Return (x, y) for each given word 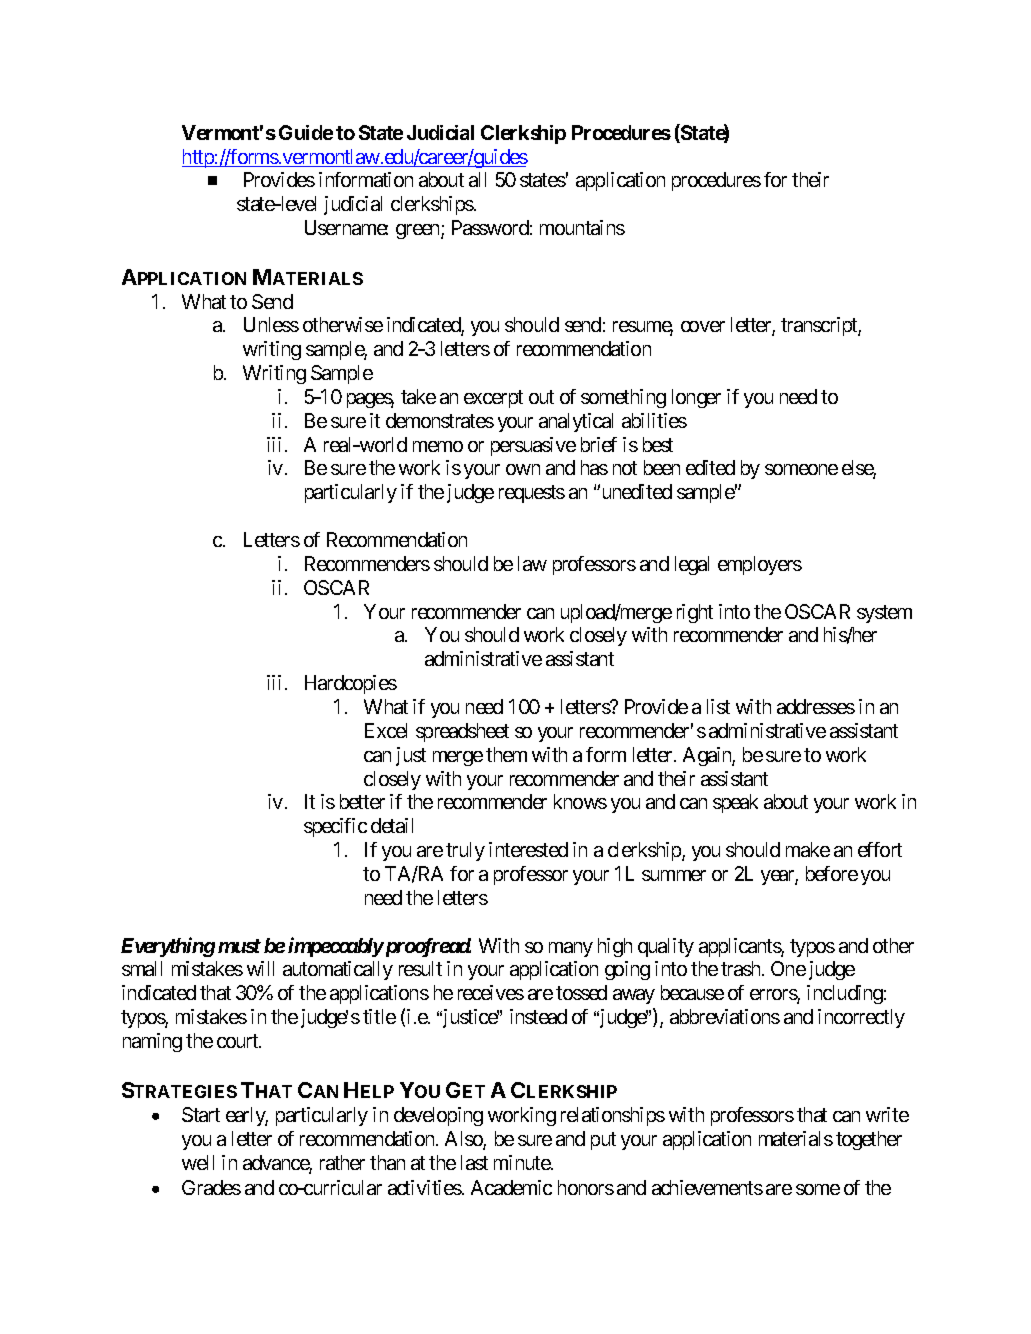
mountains (582, 227)
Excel (386, 730)
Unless (271, 324)
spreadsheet (462, 732)
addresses (816, 706)
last (474, 1162)
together (869, 1140)
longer (696, 398)
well (198, 1162)
